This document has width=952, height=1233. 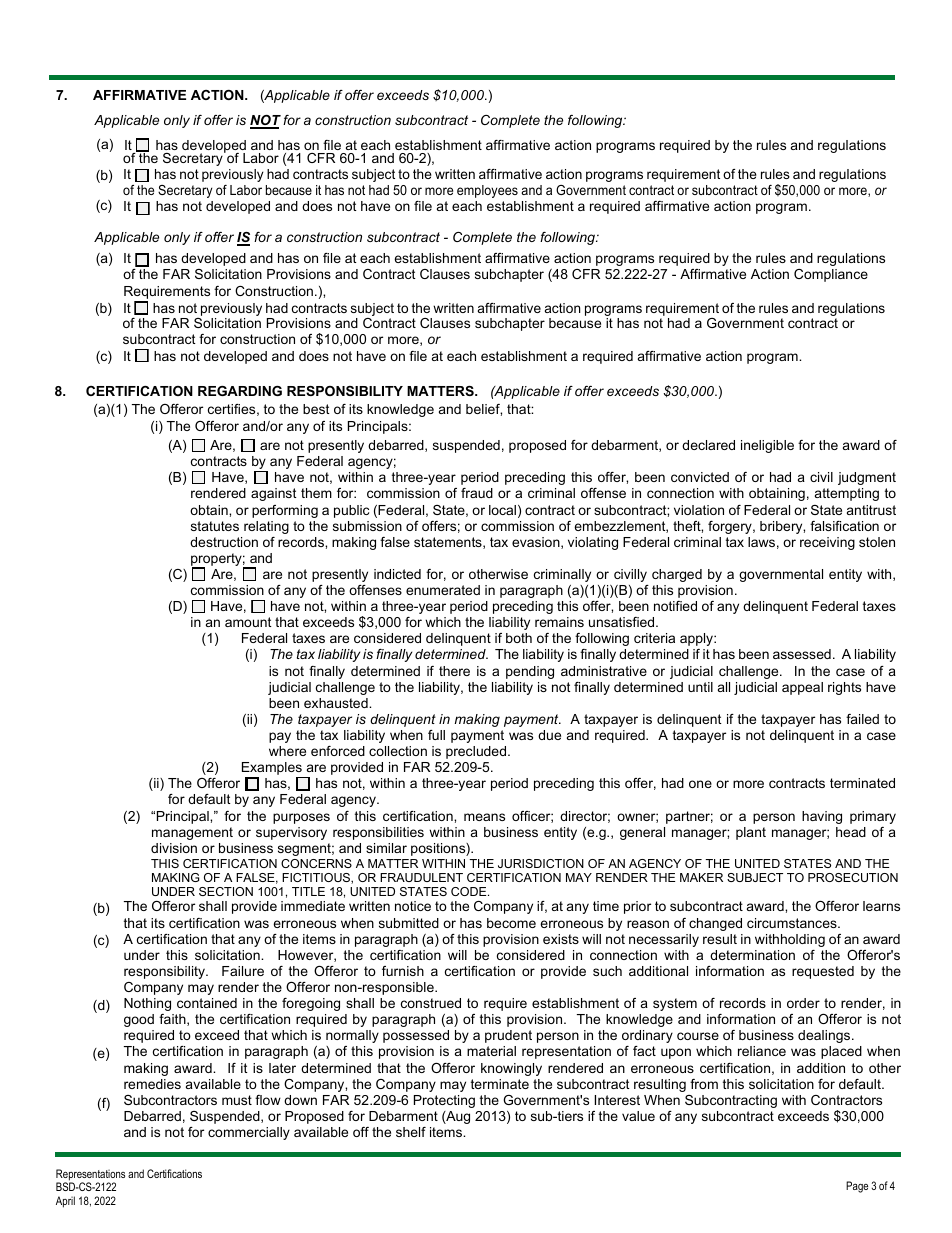 I want to click on shelf, so click(x=411, y=1132).
